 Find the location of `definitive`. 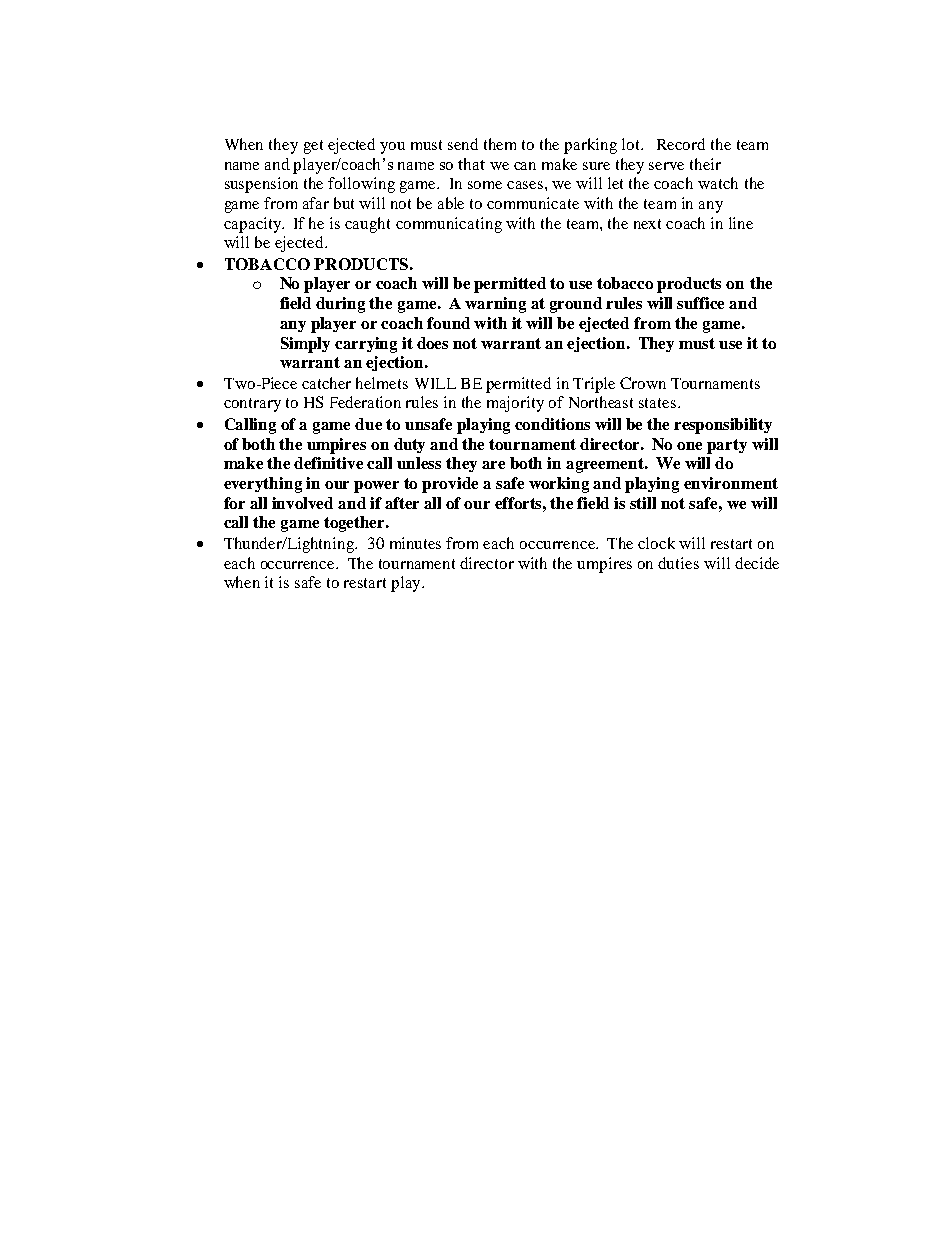

definitive is located at coordinates (328, 463).
